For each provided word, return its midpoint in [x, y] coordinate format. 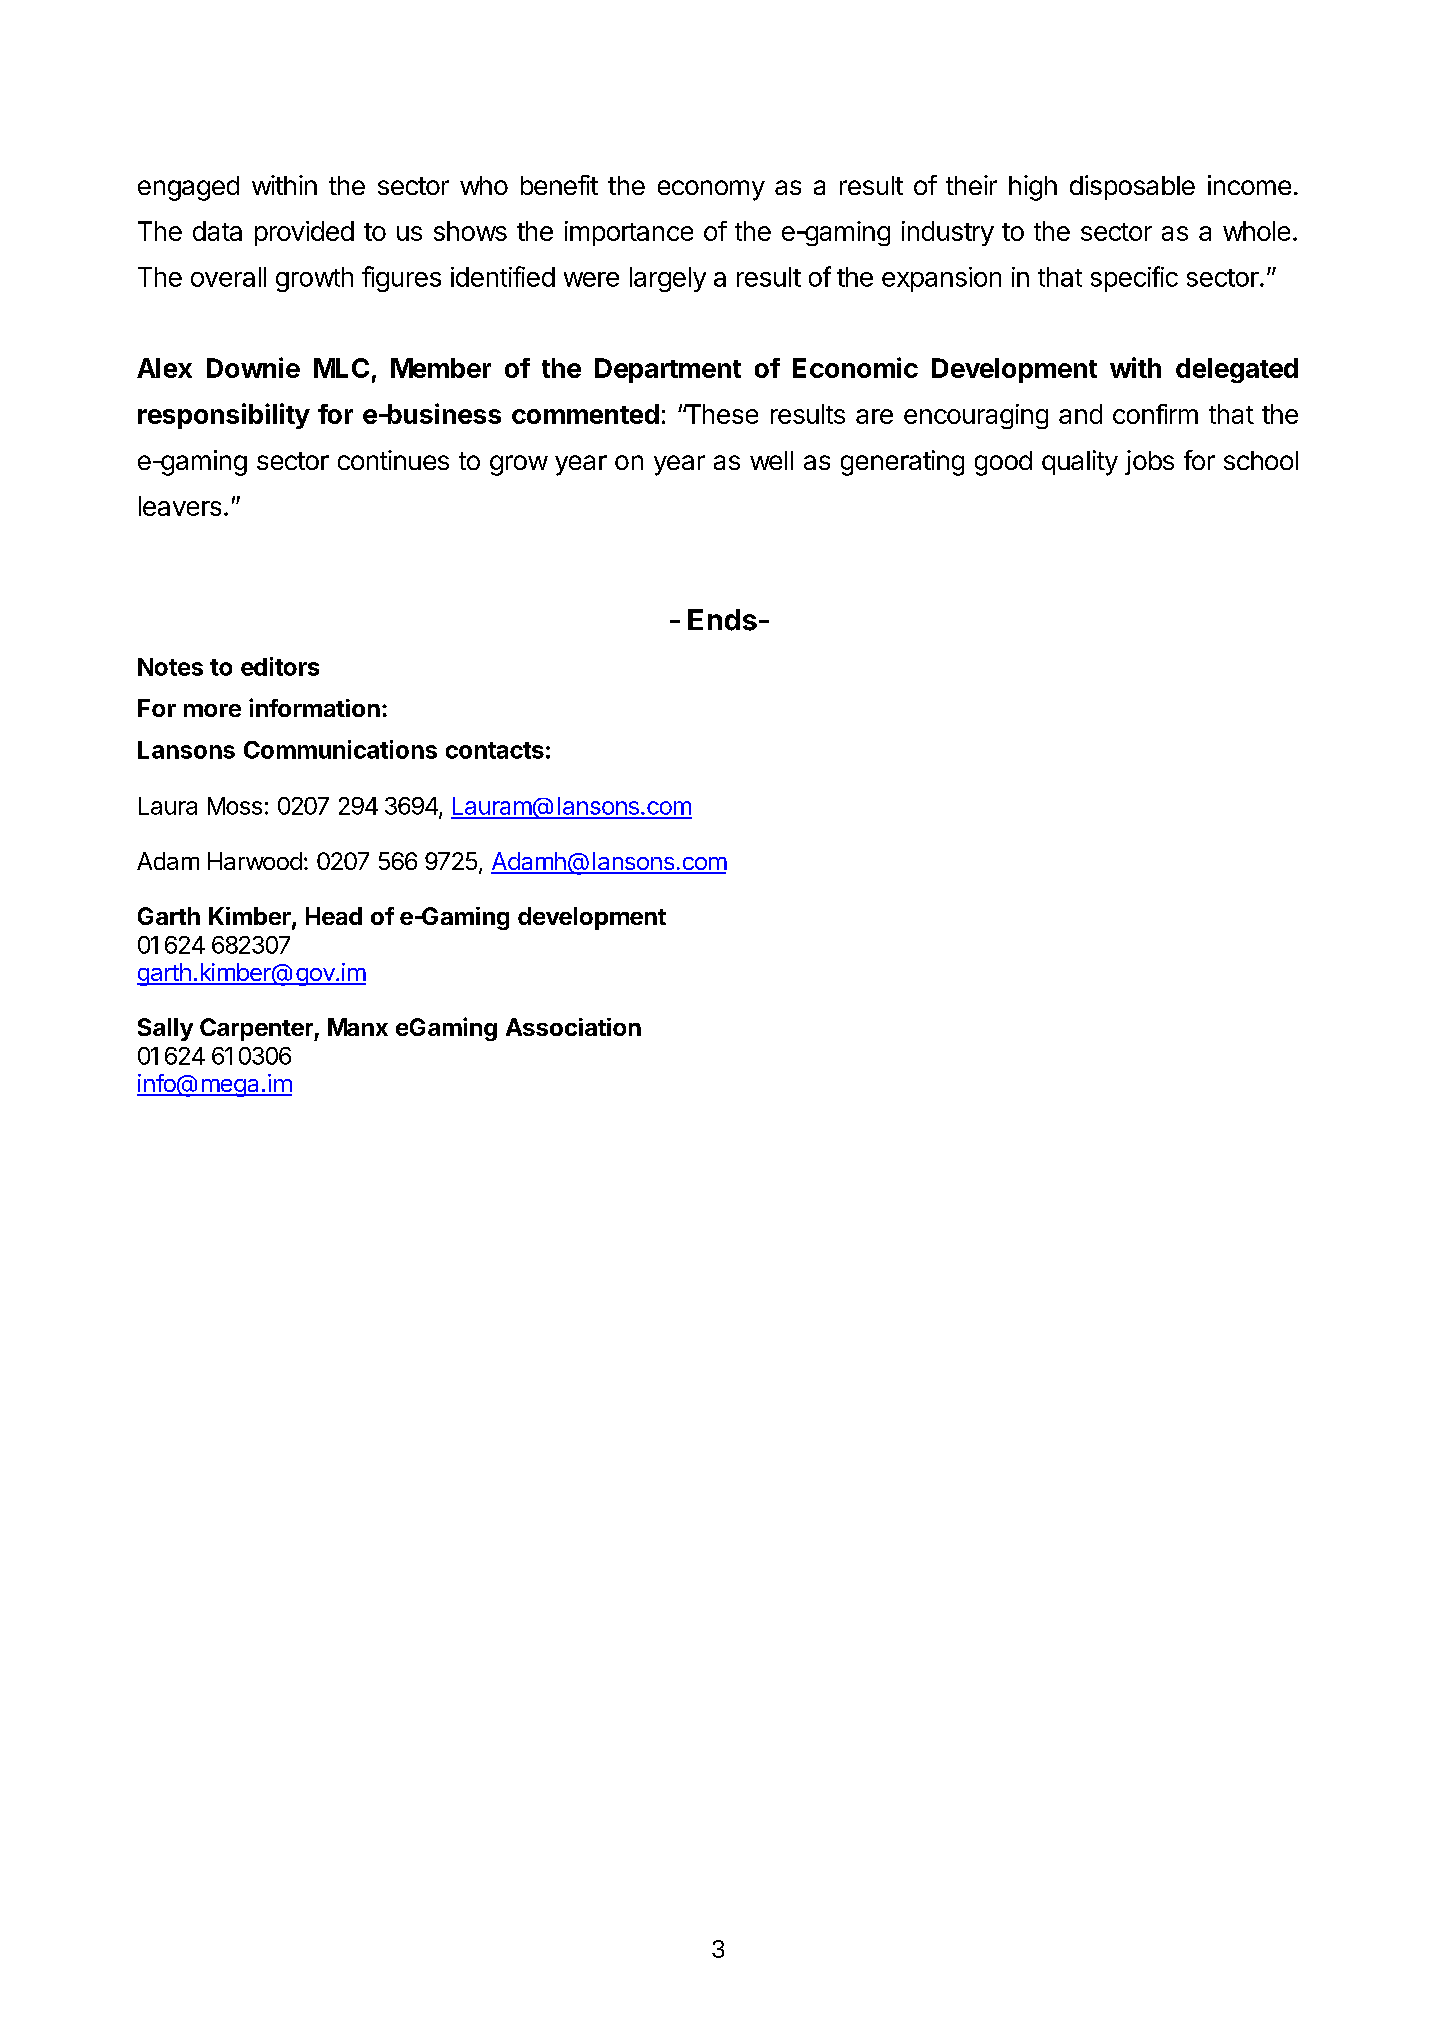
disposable [1132, 187]
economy [711, 190]
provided [304, 233]
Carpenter [257, 1029]
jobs [1149, 462]
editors [280, 666]
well [771, 460]
